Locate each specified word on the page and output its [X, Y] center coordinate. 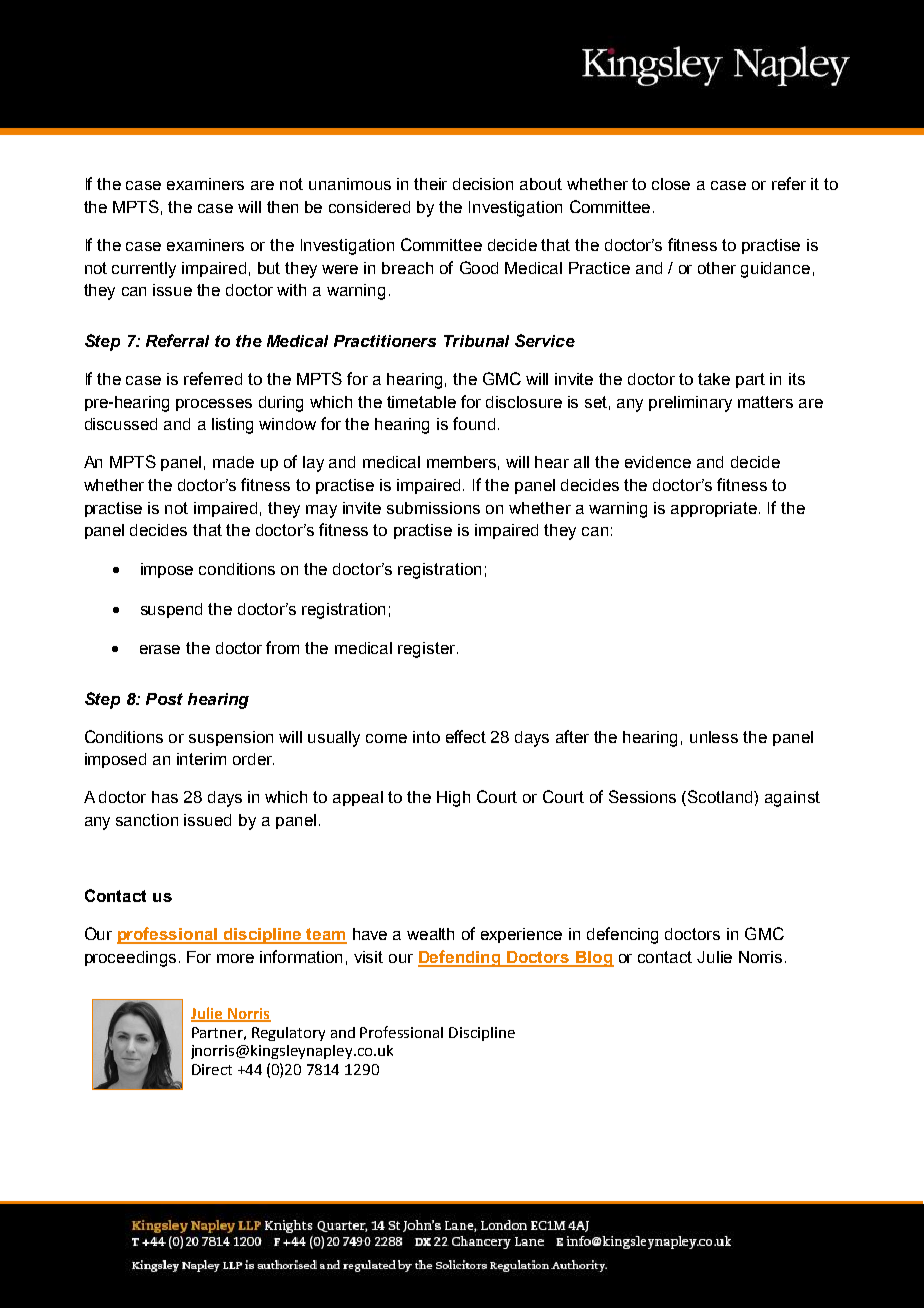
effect [466, 736]
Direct [212, 1069]
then [282, 207]
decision [483, 184]
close [671, 184]
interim [201, 759]
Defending [460, 958]
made [233, 462]
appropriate [714, 509]
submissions [433, 508]
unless [714, 737]
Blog [594, 959]
